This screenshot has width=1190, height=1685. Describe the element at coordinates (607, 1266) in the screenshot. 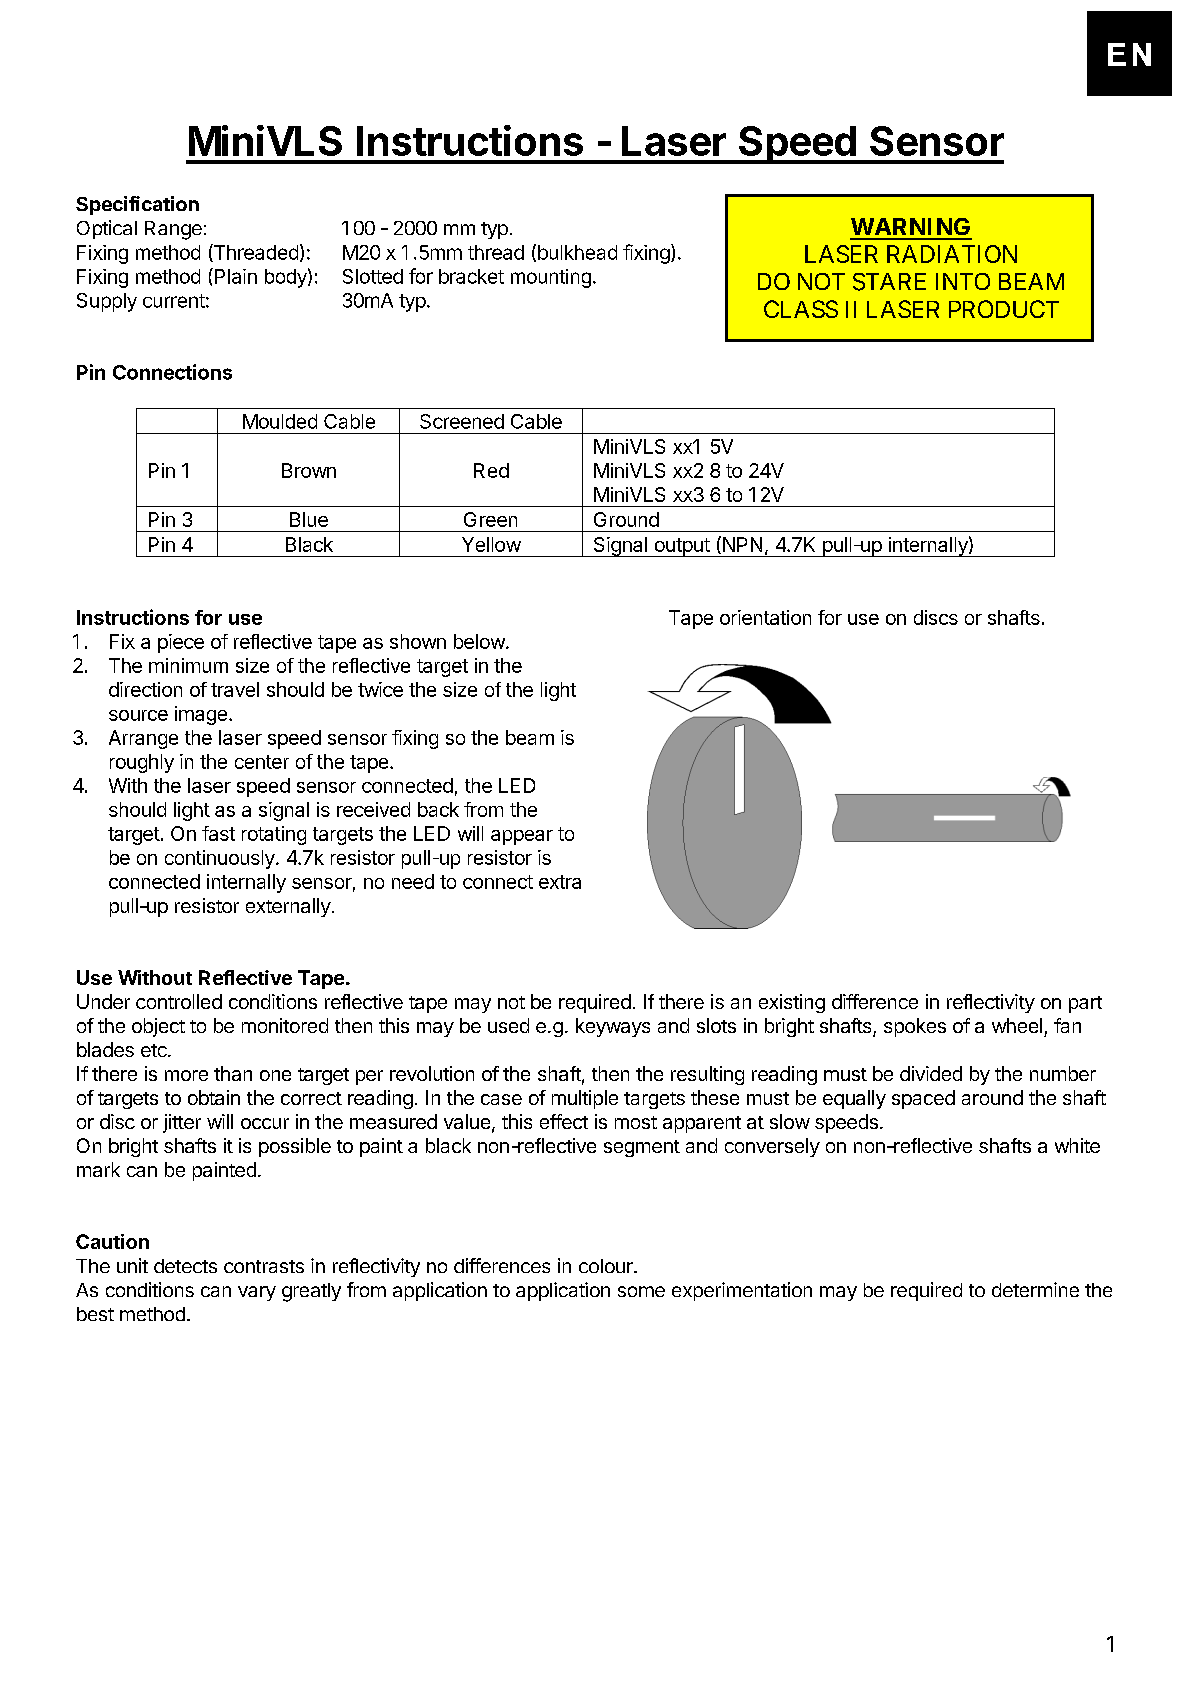

I see `colour` at that location.
